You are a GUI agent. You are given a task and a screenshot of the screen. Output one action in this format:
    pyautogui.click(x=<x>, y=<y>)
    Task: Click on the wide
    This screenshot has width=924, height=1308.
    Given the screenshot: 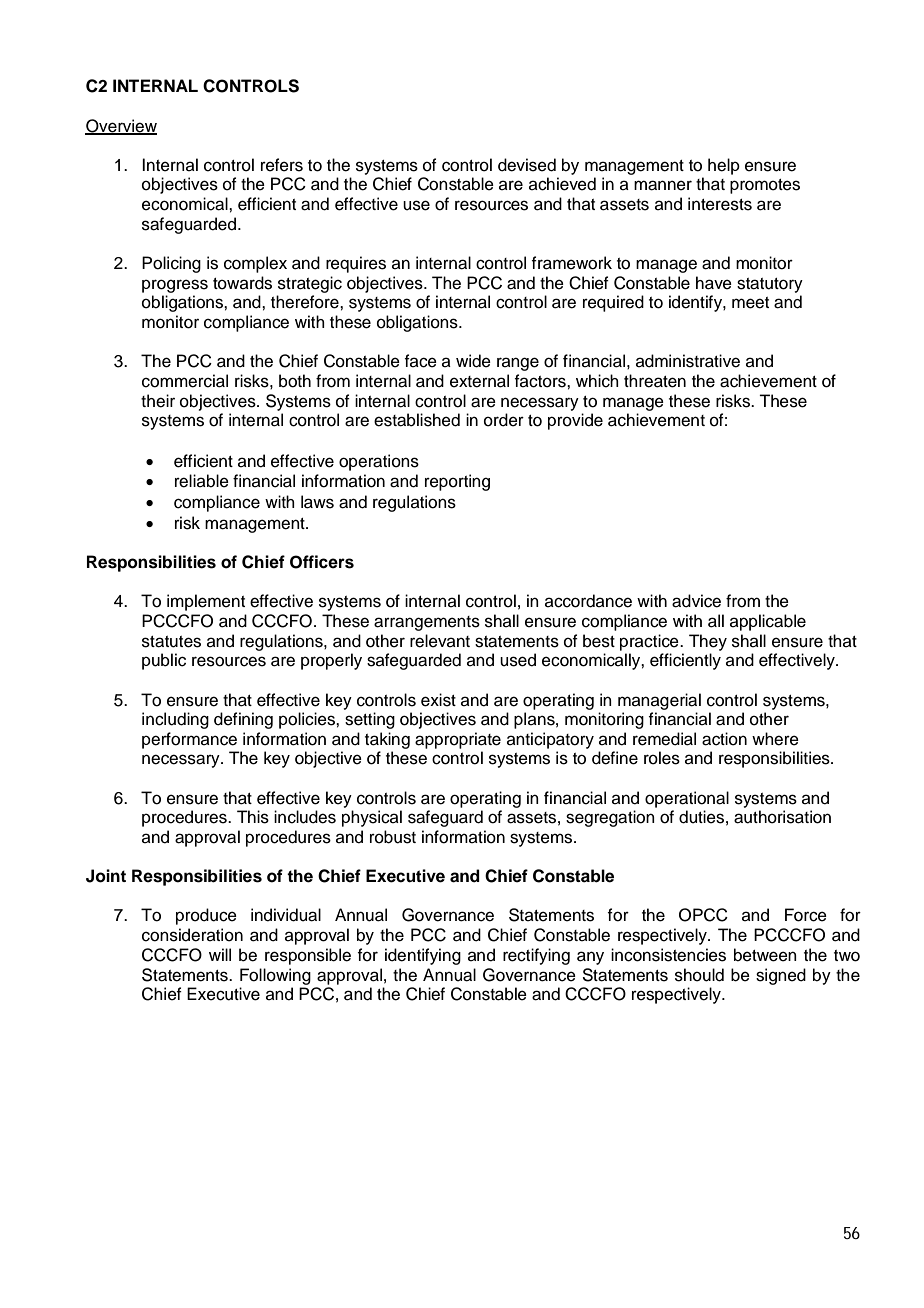 What is the action you would take?
    pyautogui.click(x=473, y=361)
